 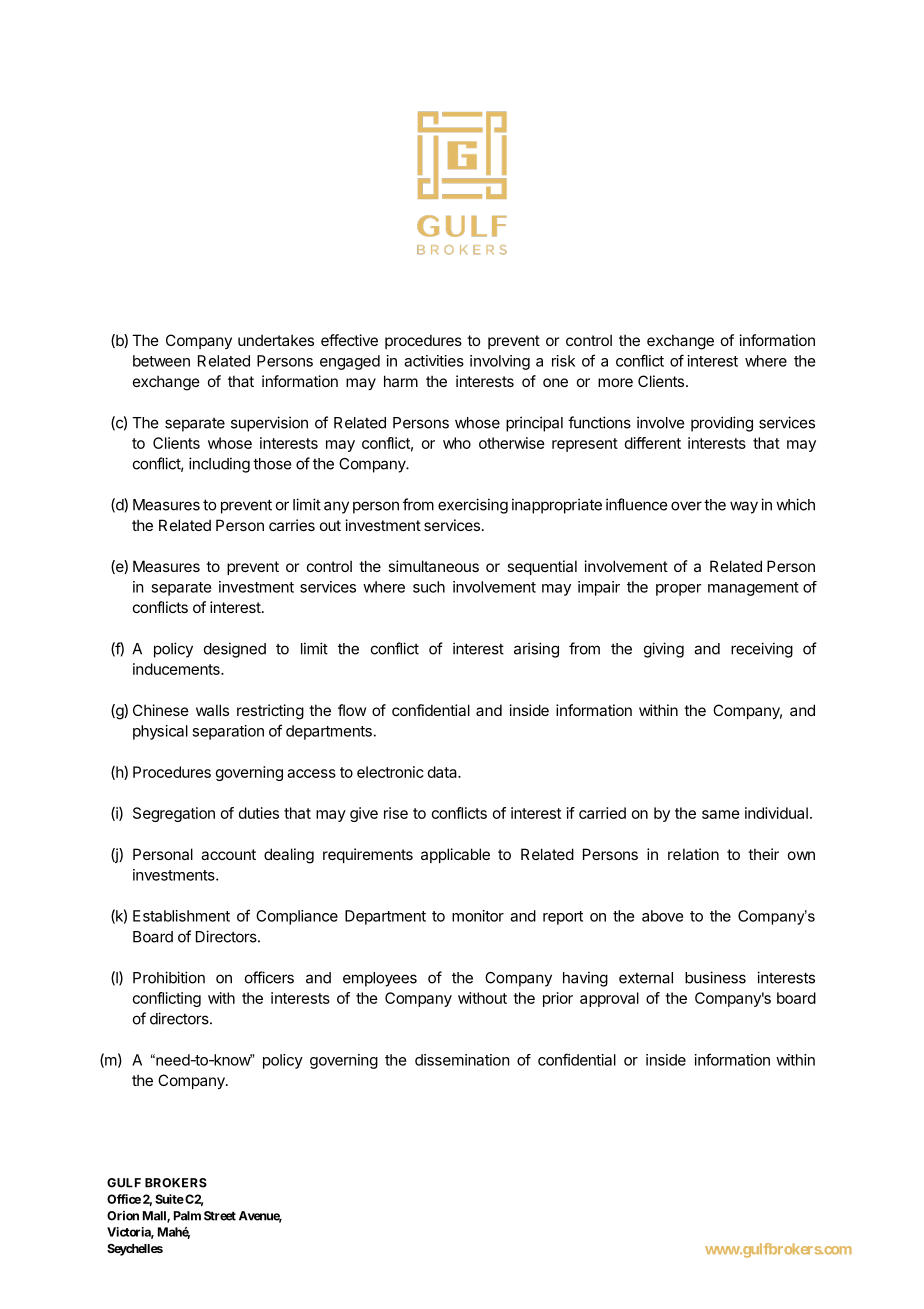 What do you see at coordinates (434, 361) in the image?
I see `activities` at bounding box center [434, 361].
